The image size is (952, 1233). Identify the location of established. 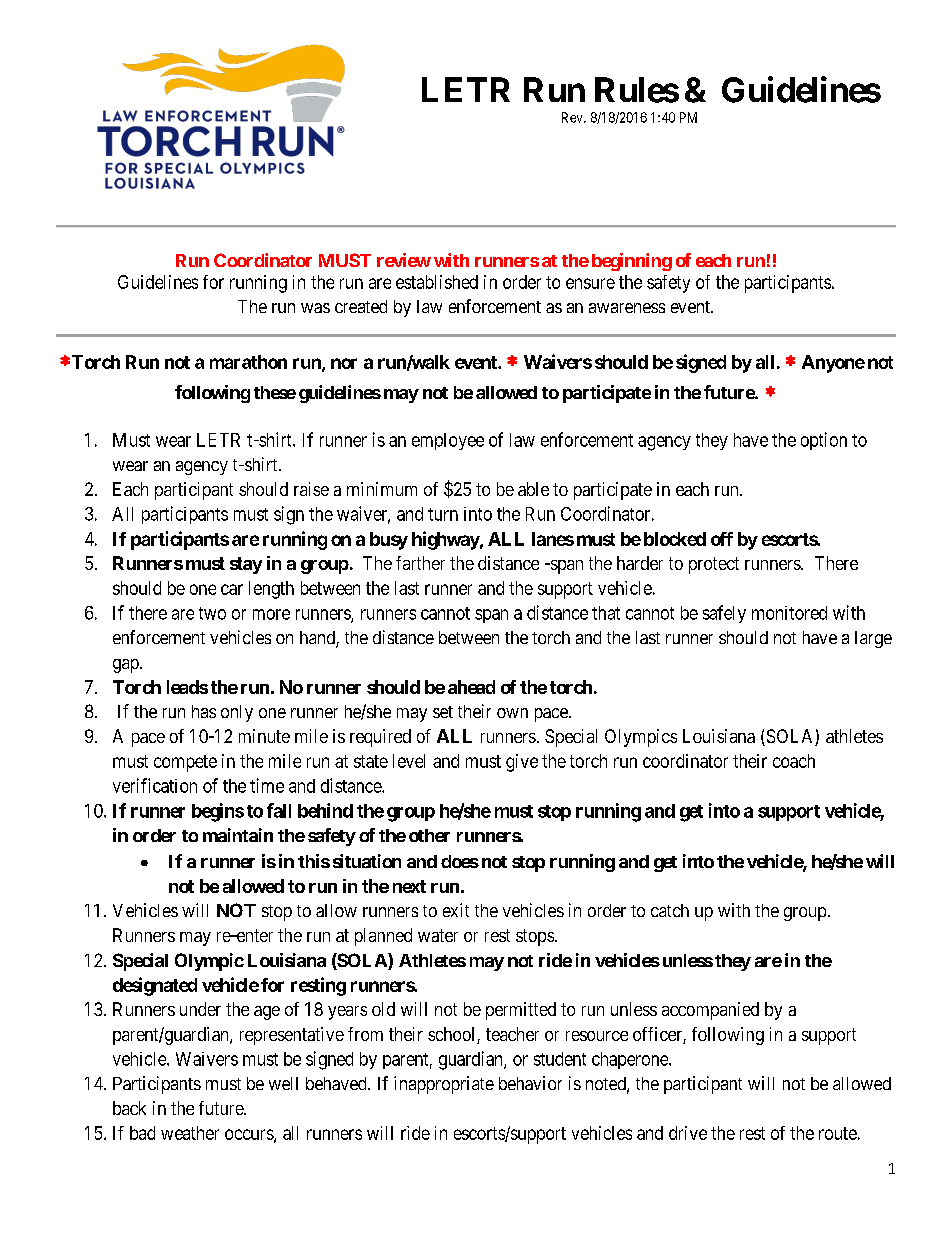
(437, 282).
